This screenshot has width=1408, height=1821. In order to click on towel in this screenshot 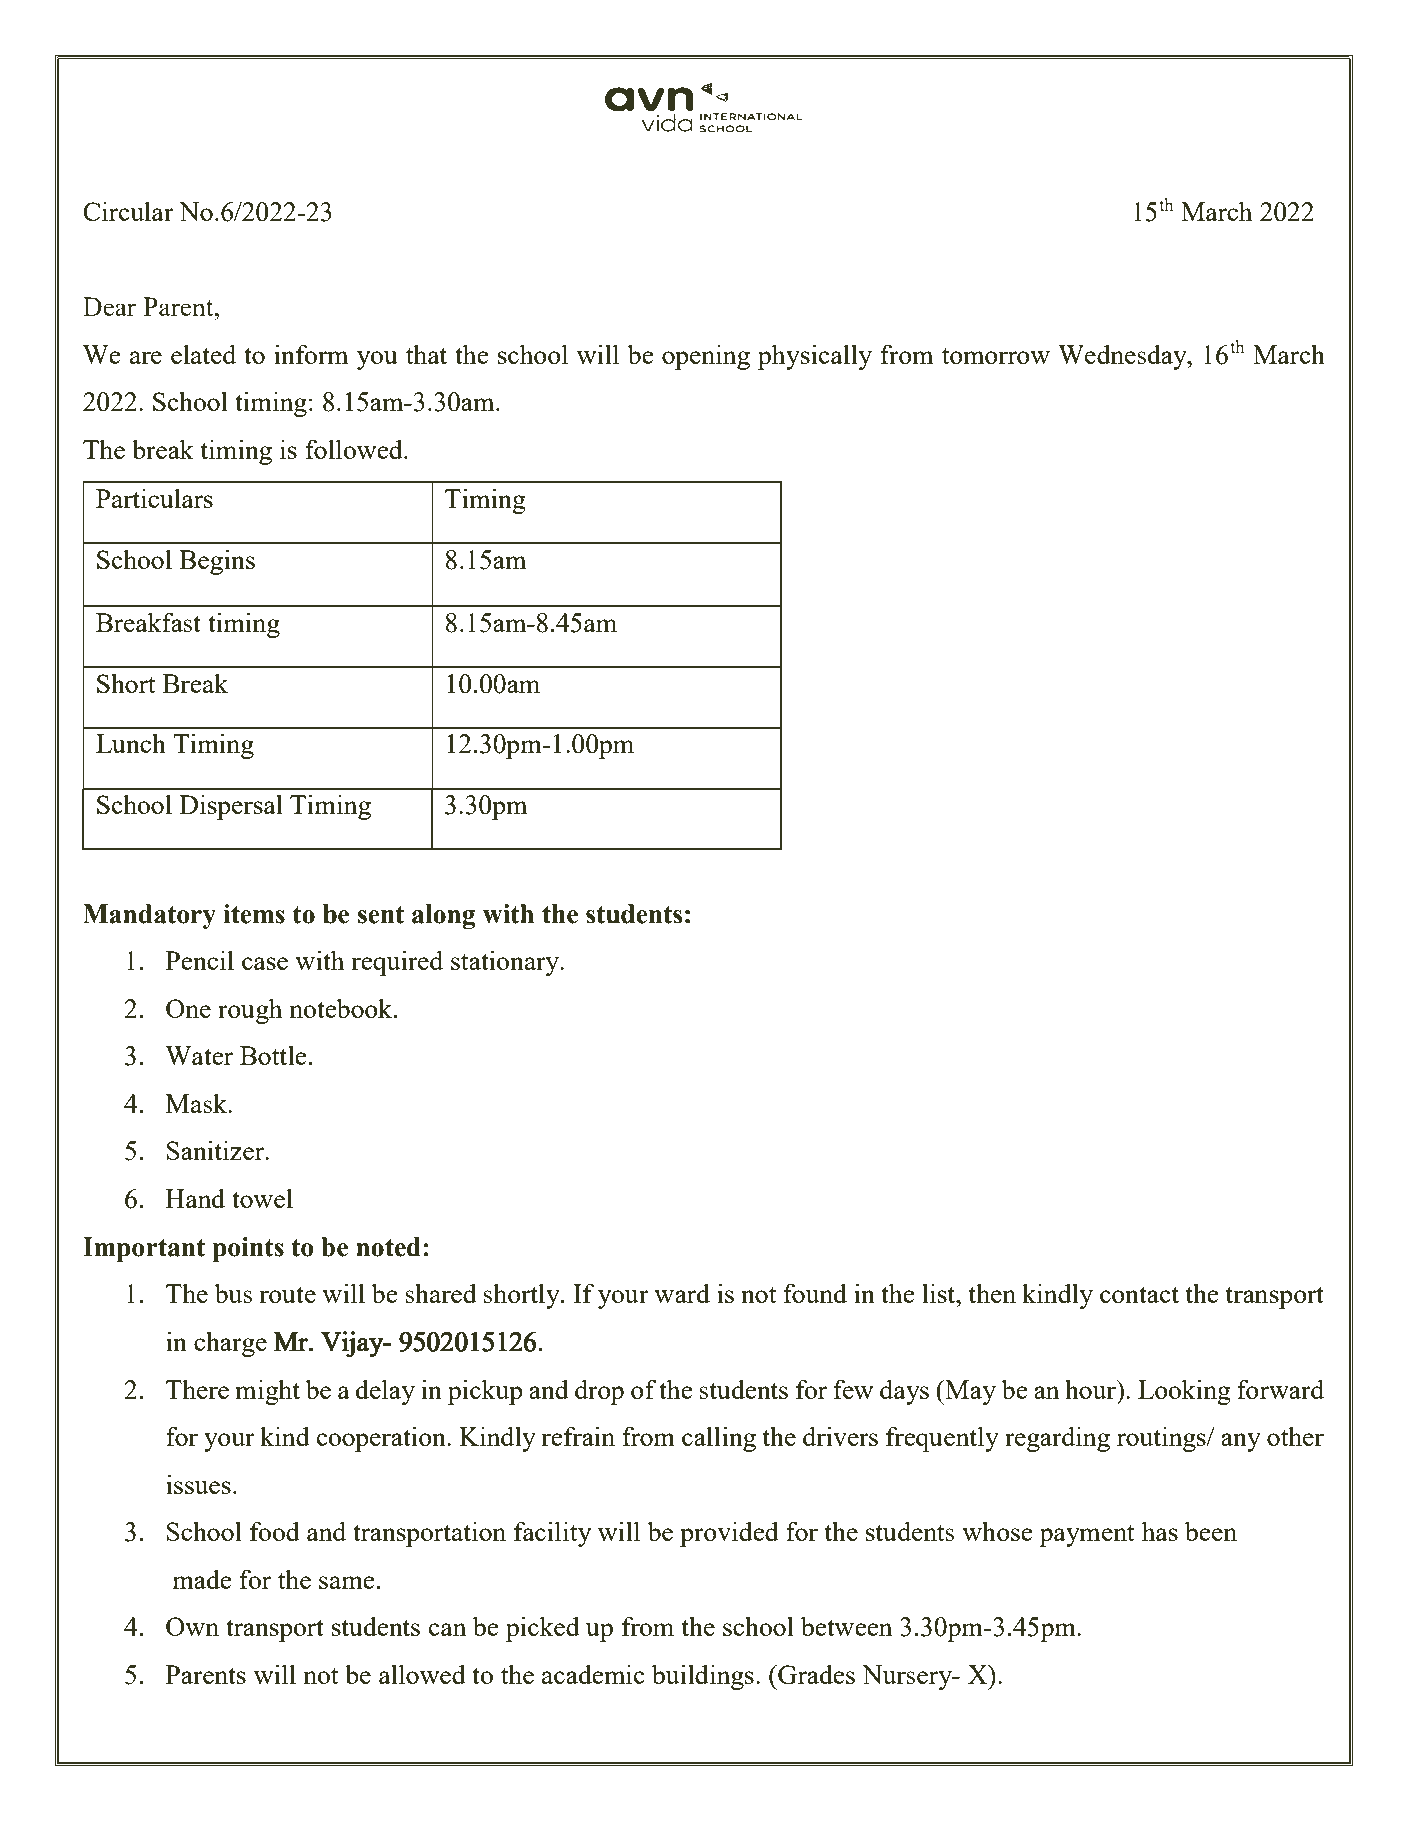, I will do `click(262, 1198)`.
